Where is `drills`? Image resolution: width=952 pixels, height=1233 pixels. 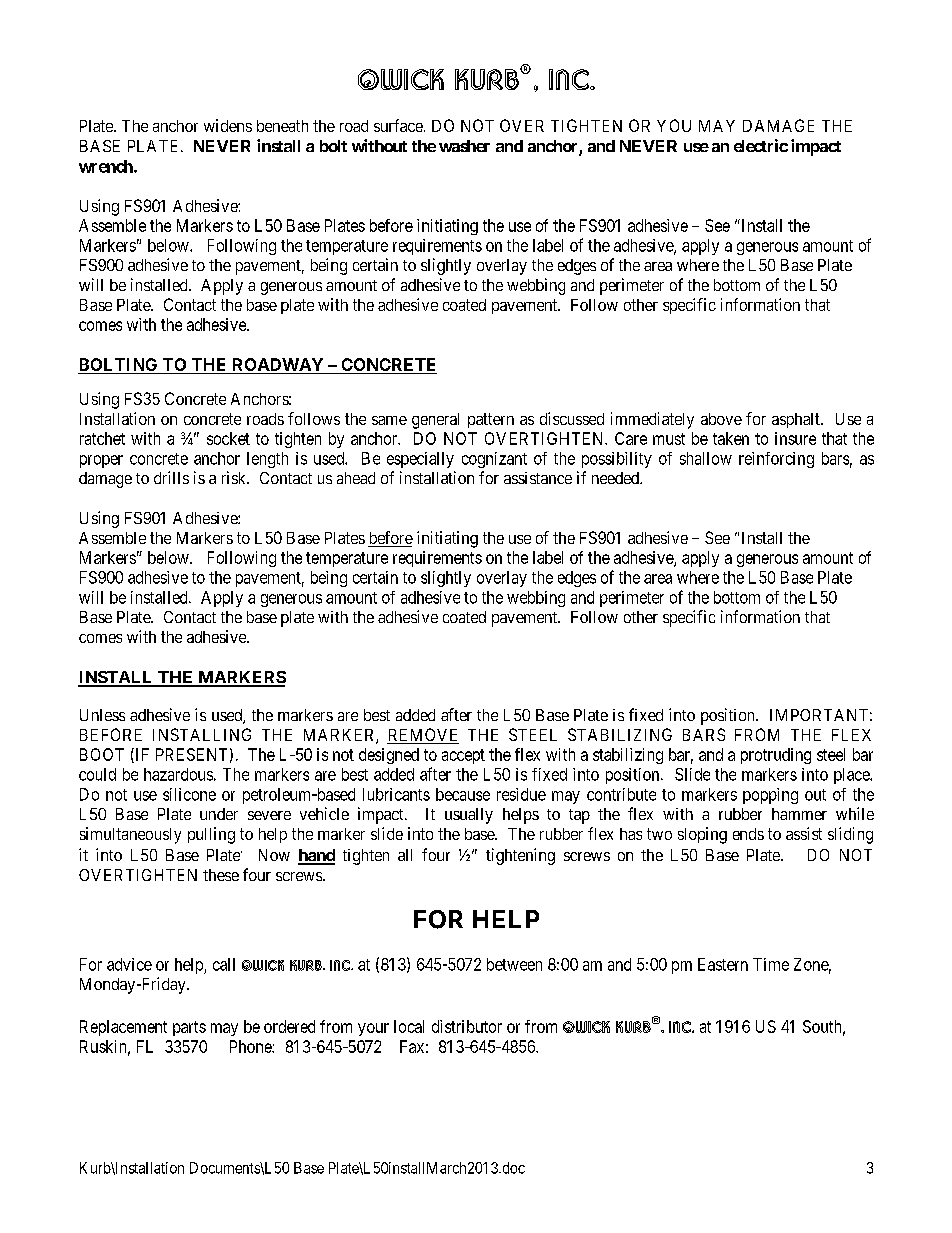 drills is located at coordinates (171, 477).
